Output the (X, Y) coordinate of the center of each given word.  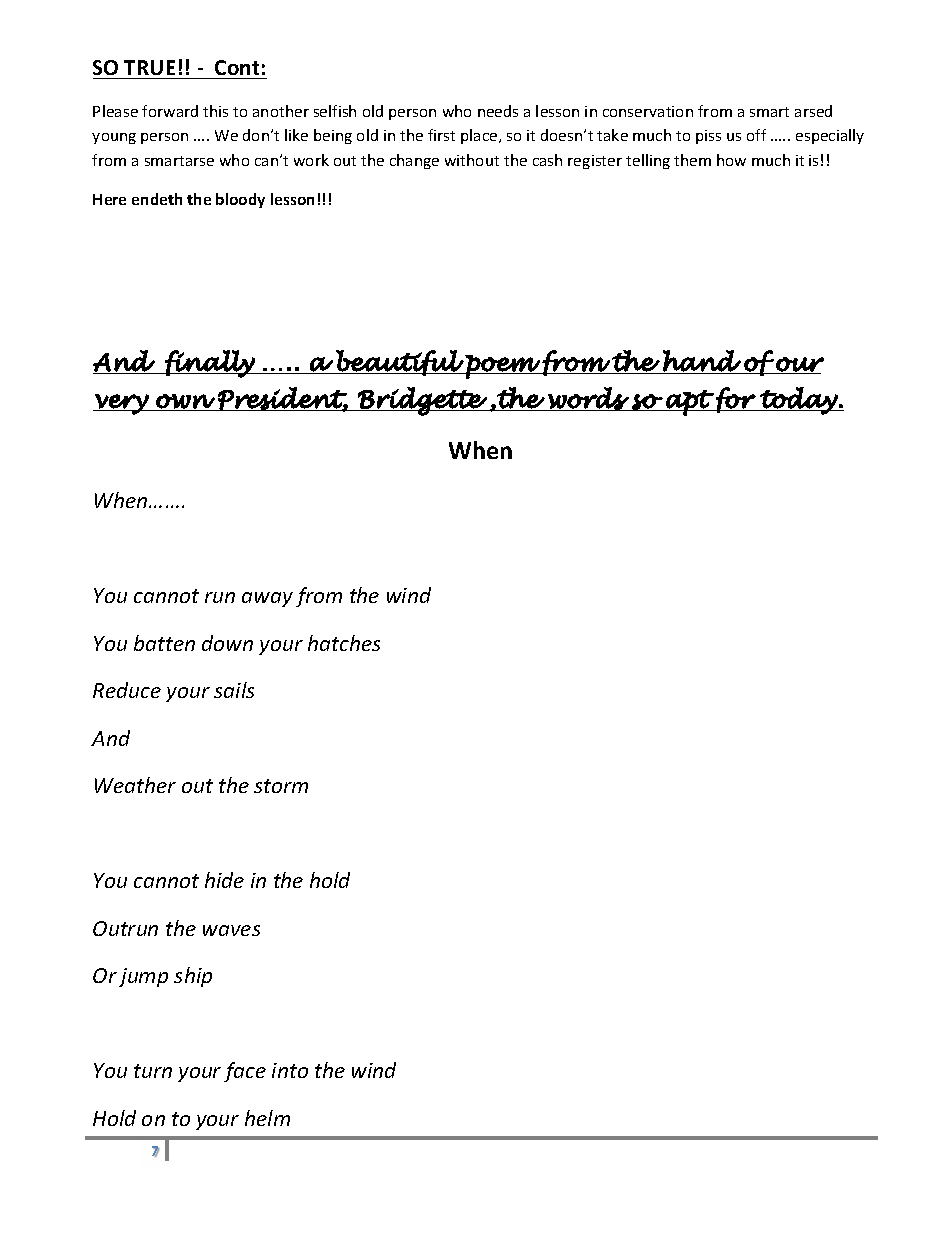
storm (281, 786)
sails (234, 690)
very (122, 404)
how (731, 160)
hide (224, 880)
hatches (344, 643)
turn (153, 1071)
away (267, 599)
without (472, 160)
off (756, 135)
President (282, 399)
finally (210, 364)
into (290, 1070)
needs (498, 111)
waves (231, 930)
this (215, 111)
